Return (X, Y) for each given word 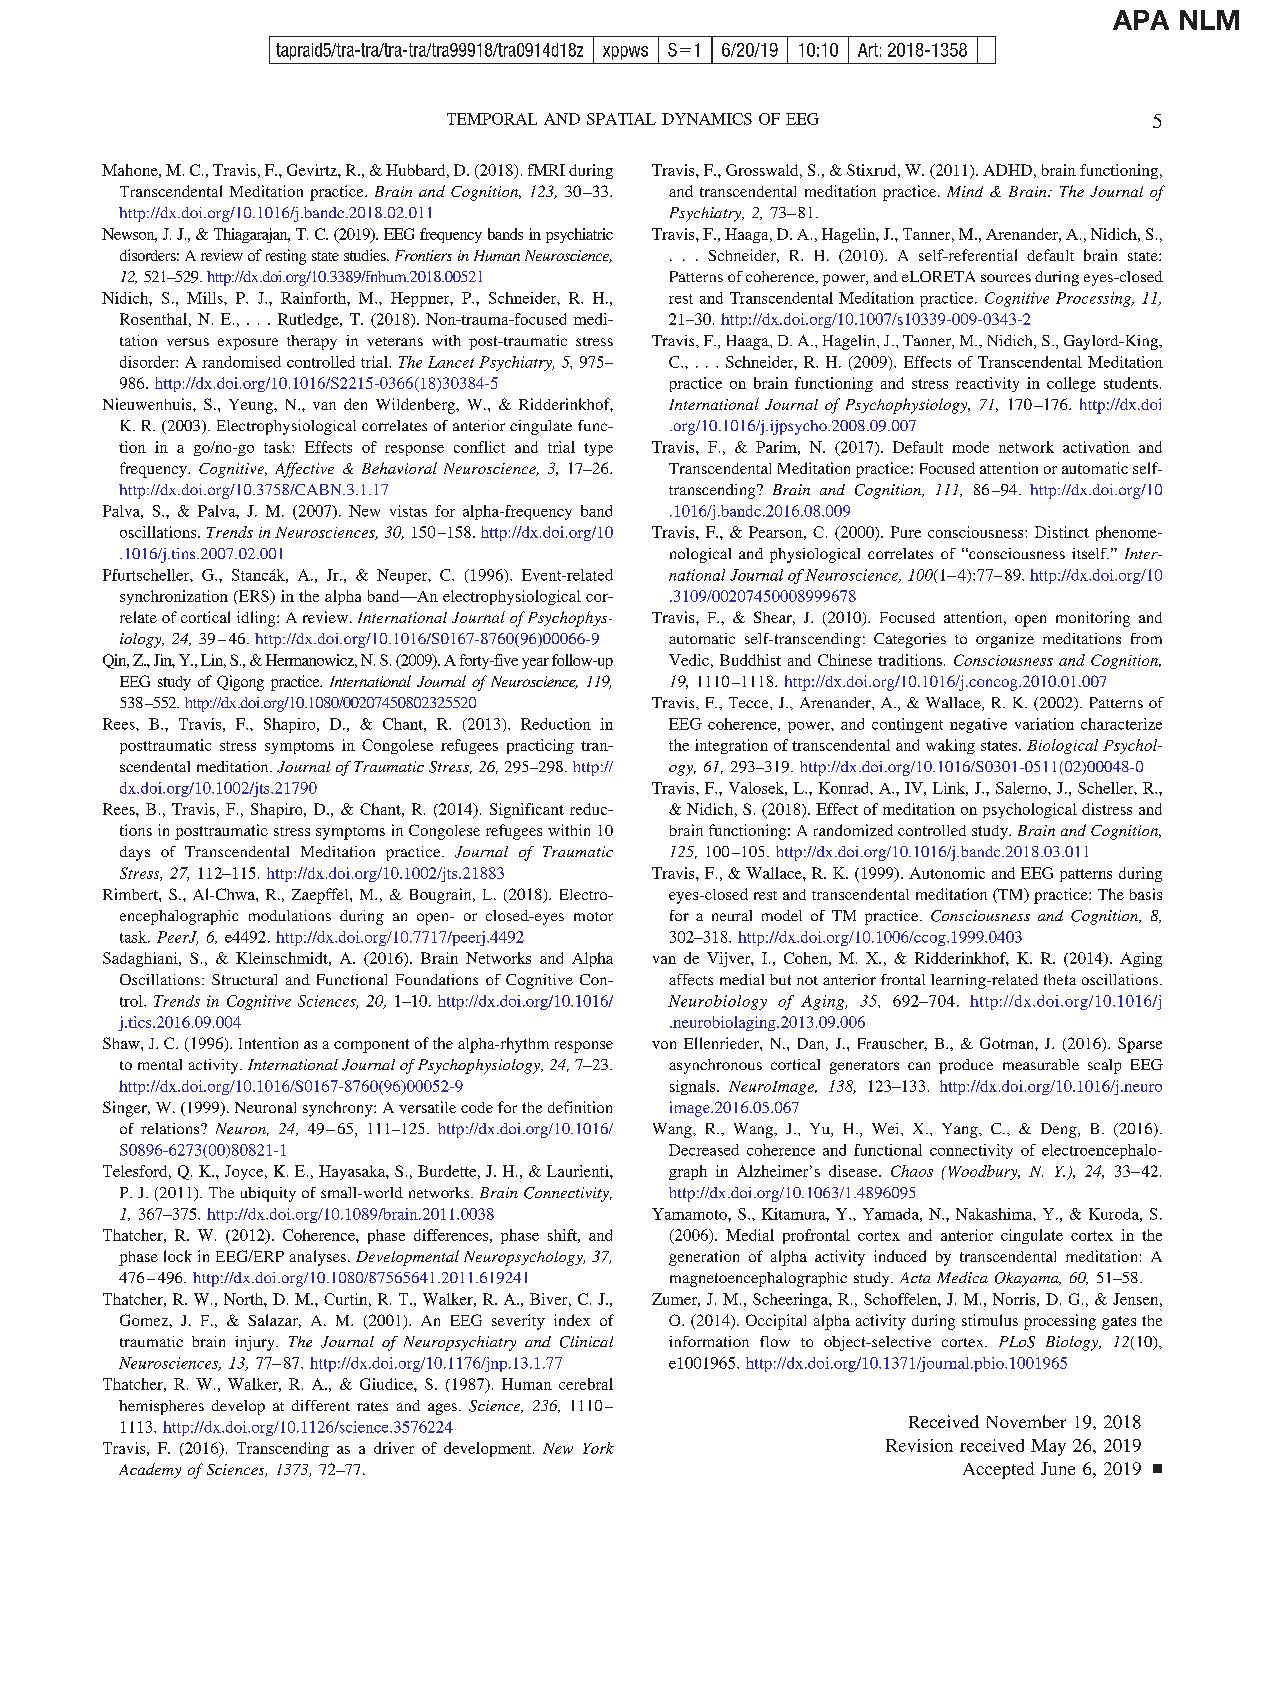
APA (1141, 20)
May (1048, 1447)
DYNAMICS (707, 119)
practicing (540, 746)
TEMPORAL (492, 119)
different (321, 1405)
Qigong (240, 683)
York (598, 1448)
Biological (1062, 746)
